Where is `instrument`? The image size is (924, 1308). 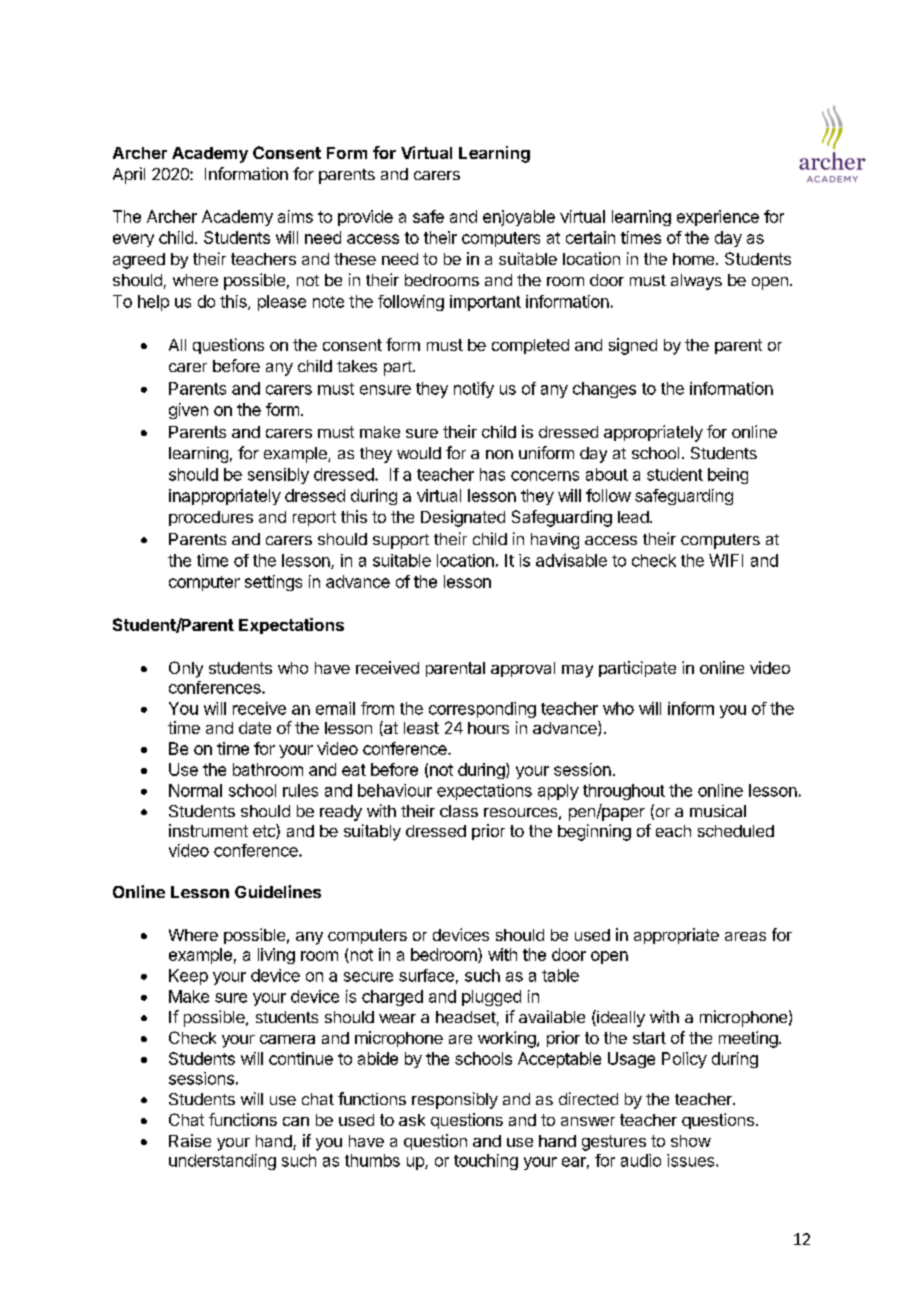
instrument is located at coordinates (208, 830).
